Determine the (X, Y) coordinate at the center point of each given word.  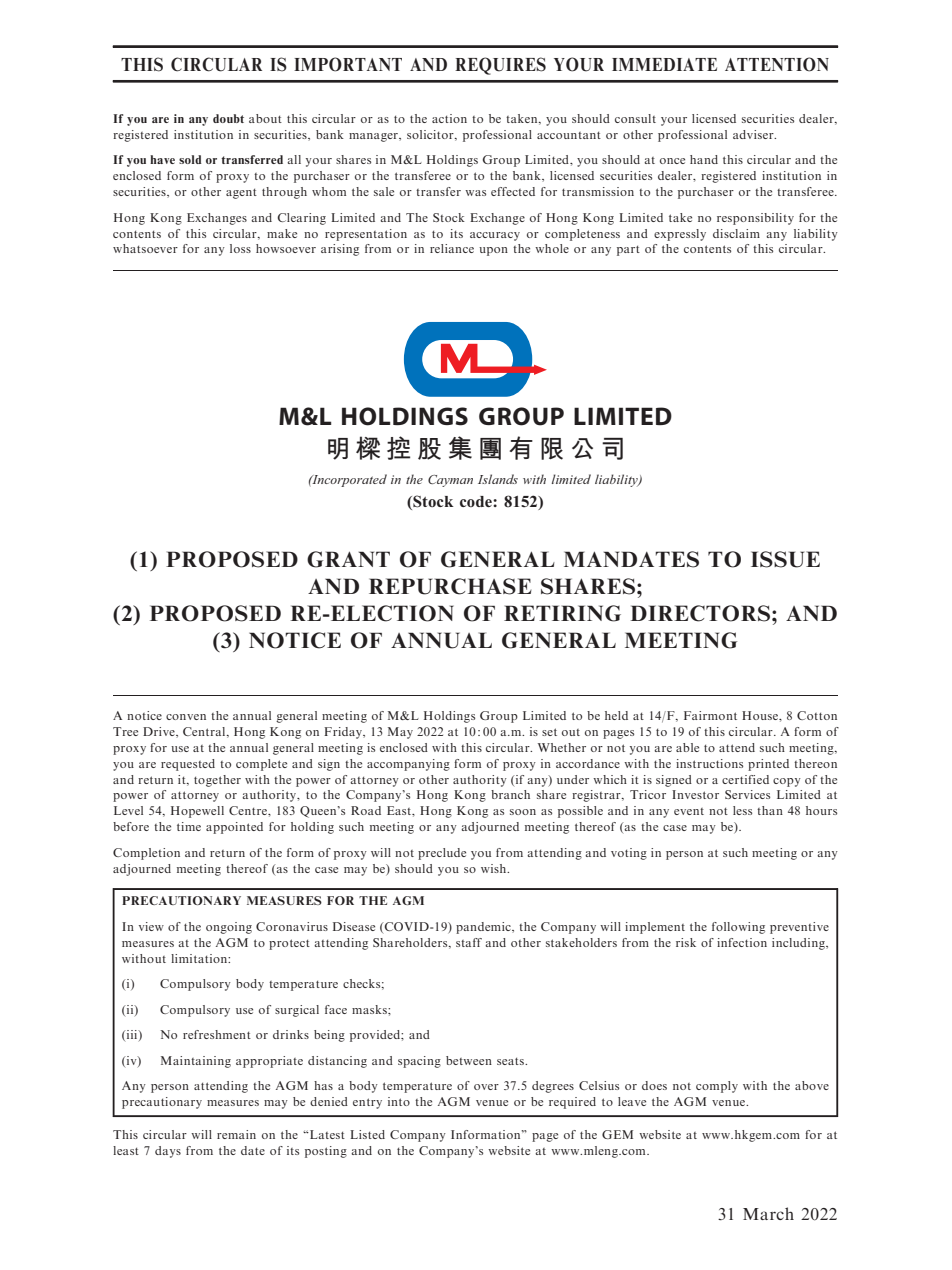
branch (510, 794)
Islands (498, 479)
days (168, 1152)
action (449, 118)
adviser (754, 134)
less (742, 810)
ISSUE (785, 559)
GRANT (348, 559)
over (486, 1087)
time (189, 826)
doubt (228, 118)
